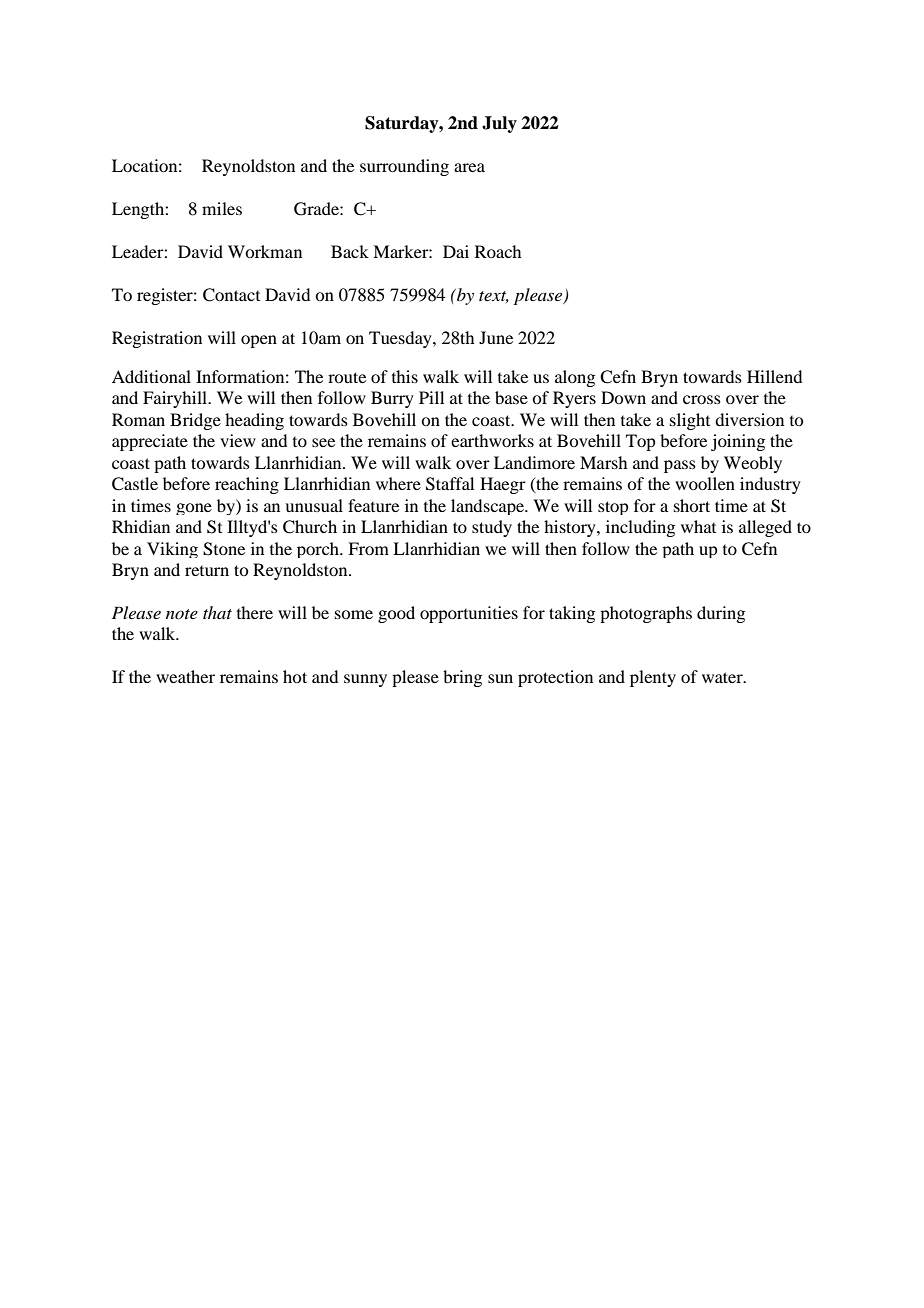 The width and height of the screenshot is (924, 1308). Describe the element at coordinates (469, 167) in the screenshot. I see `area` at that location.
